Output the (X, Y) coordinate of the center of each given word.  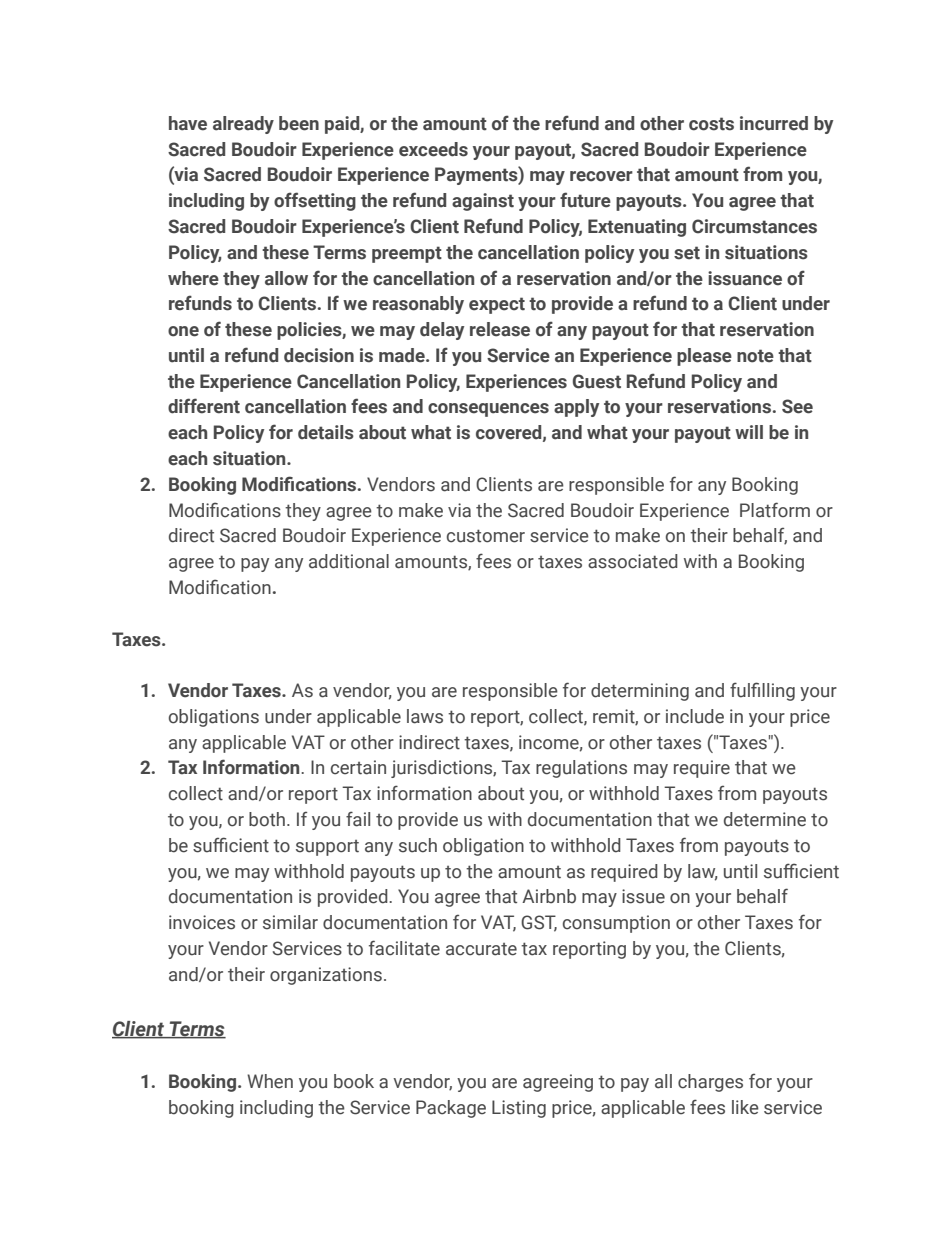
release (500, 329)
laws (425, 716)
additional (349, 561)
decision (319, 355)
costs (711, 124)
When (270, 1081)
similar (290, 922)
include (695, 716)
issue (643, 896)
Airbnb (549, 896)
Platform (775, 510)
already (243, 125)
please (704, 357)
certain (358, 767)
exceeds (433, 149)
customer (486, 536)
